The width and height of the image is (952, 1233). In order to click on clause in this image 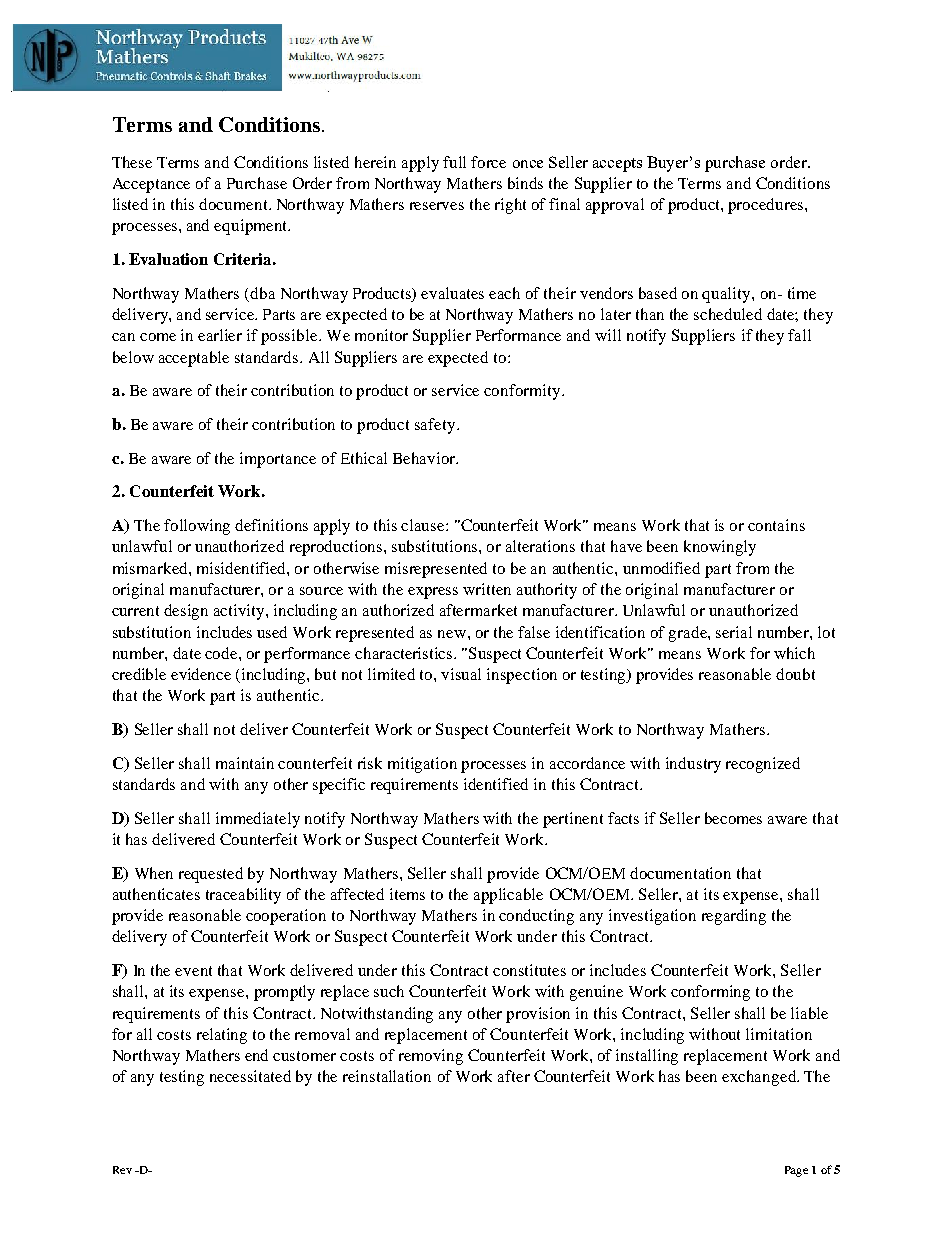, I will do `click(424, 525)`.
